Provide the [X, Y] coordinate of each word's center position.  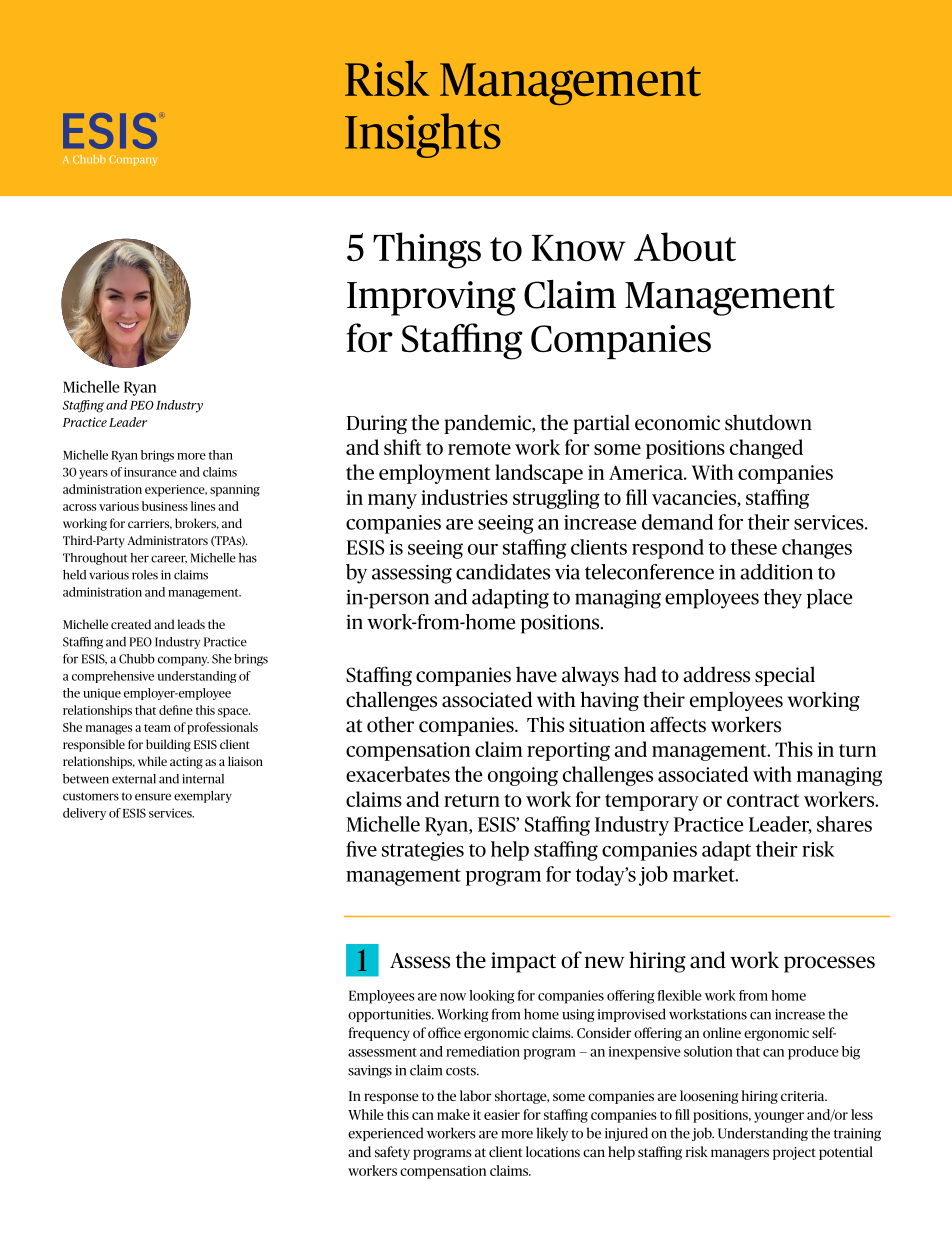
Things [427, 250]
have [536, 675]
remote [479, 448]
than [221, 455]
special [785, 676]
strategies [423, 851]
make [453, 1114]
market [705, 874]
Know [578, 248]
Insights [423, 135]
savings [370, 1071]
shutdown [768, 422]
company [183, 661]
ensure [153, 797]
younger [779, 1117]
